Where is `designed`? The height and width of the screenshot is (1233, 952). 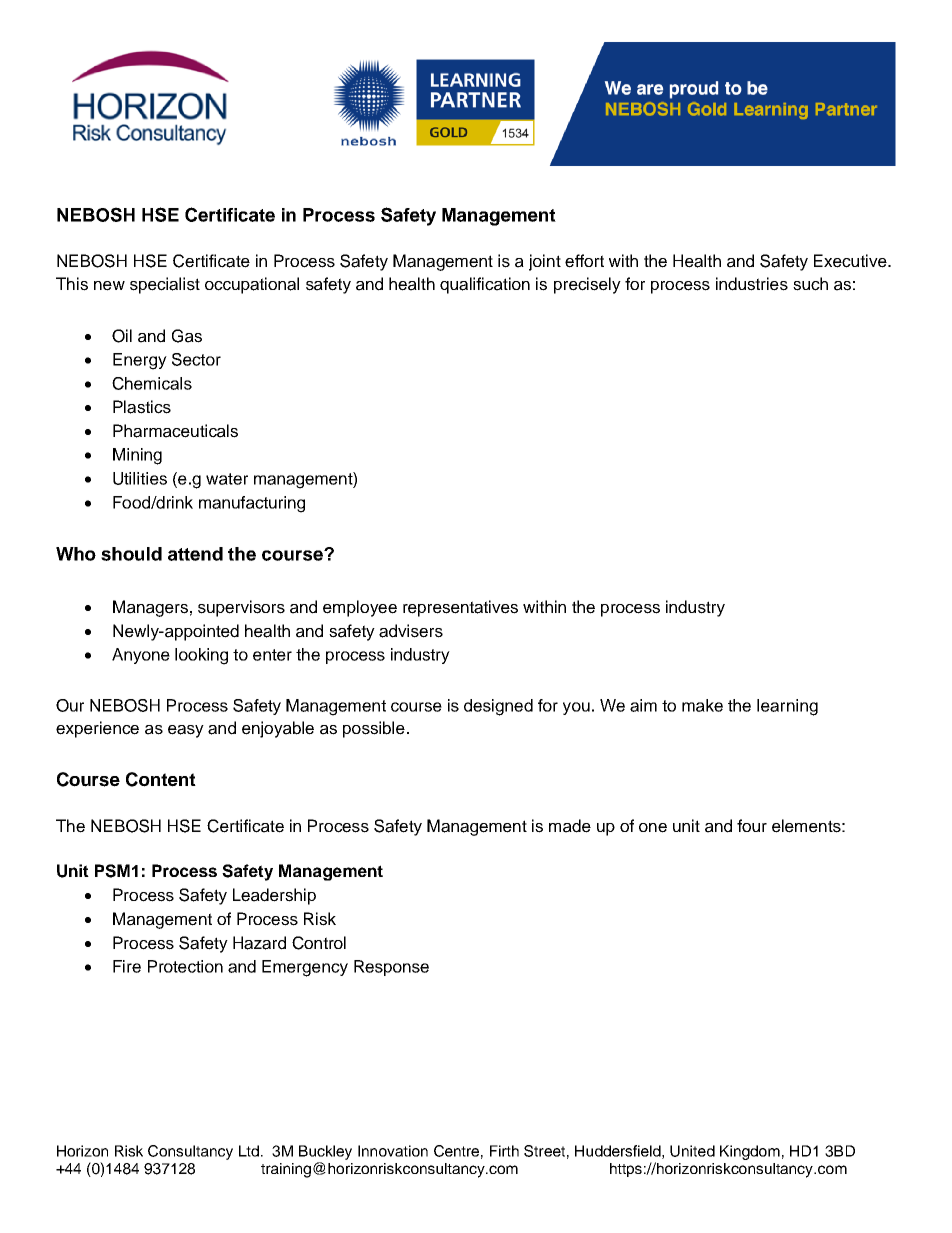
designed is located at coordinates (498, 707).
